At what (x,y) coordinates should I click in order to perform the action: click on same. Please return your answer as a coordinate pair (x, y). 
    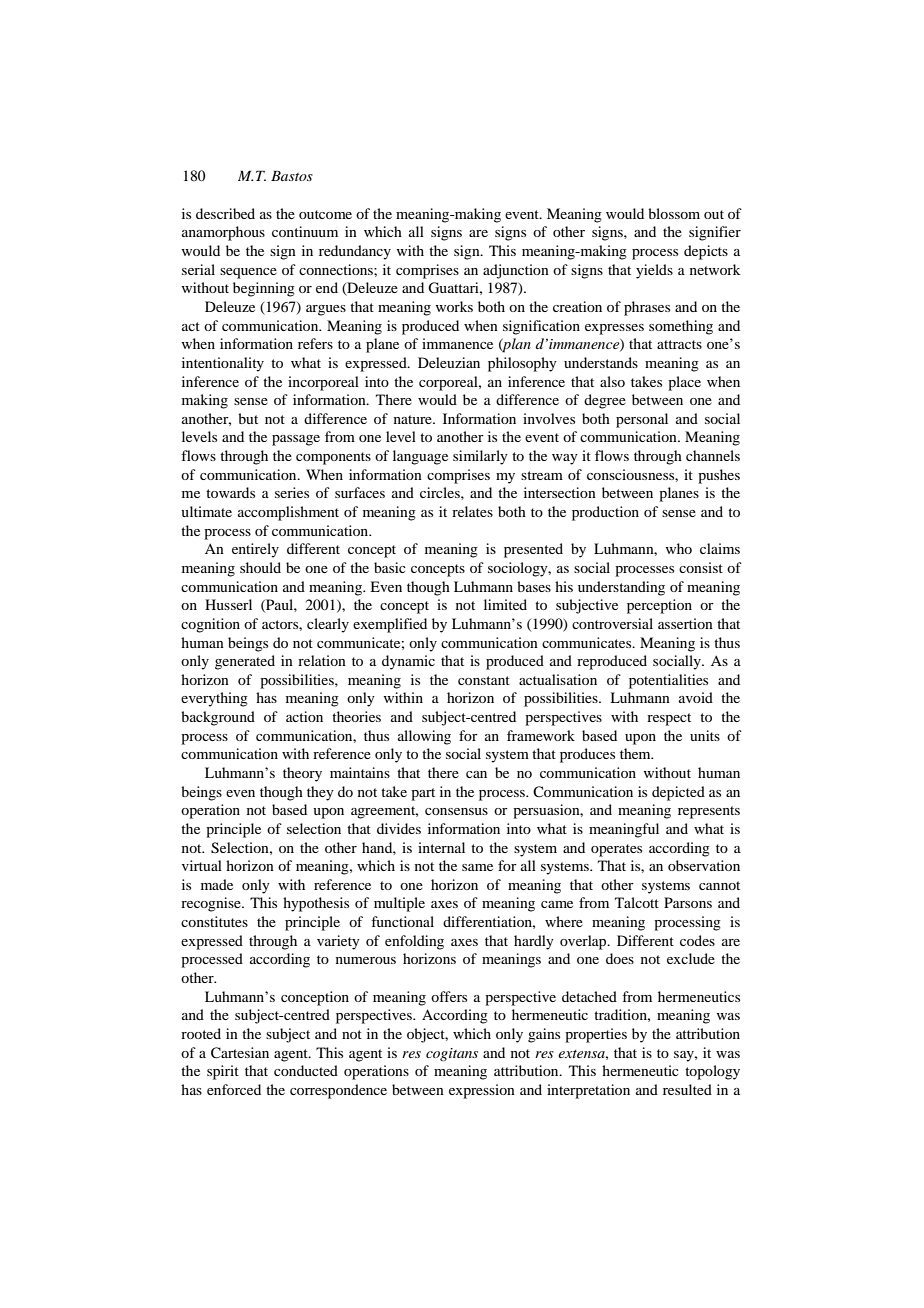
    Looking at the image, I should click on (477, 867).
